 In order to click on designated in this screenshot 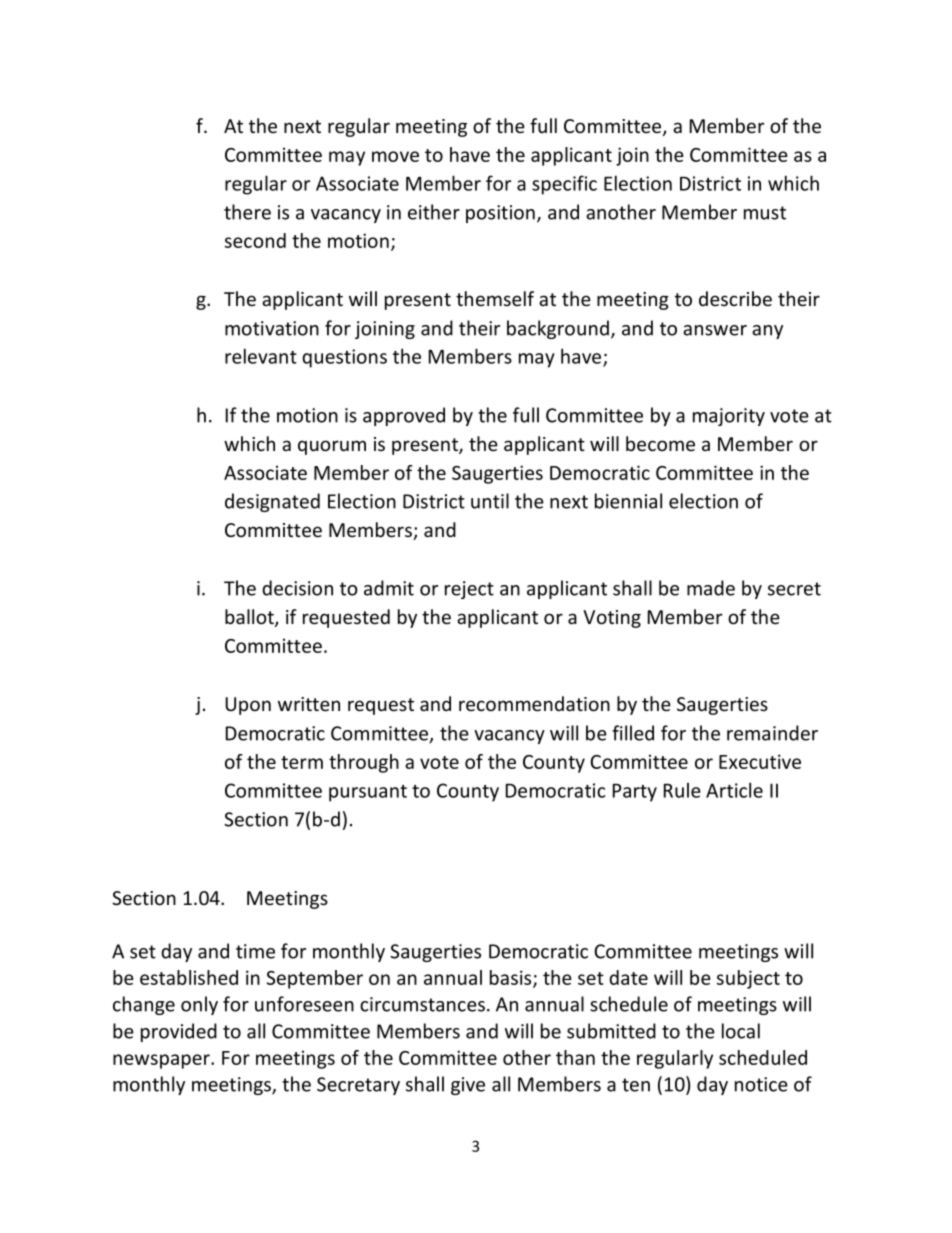, I will do `click(272, 502)`.
